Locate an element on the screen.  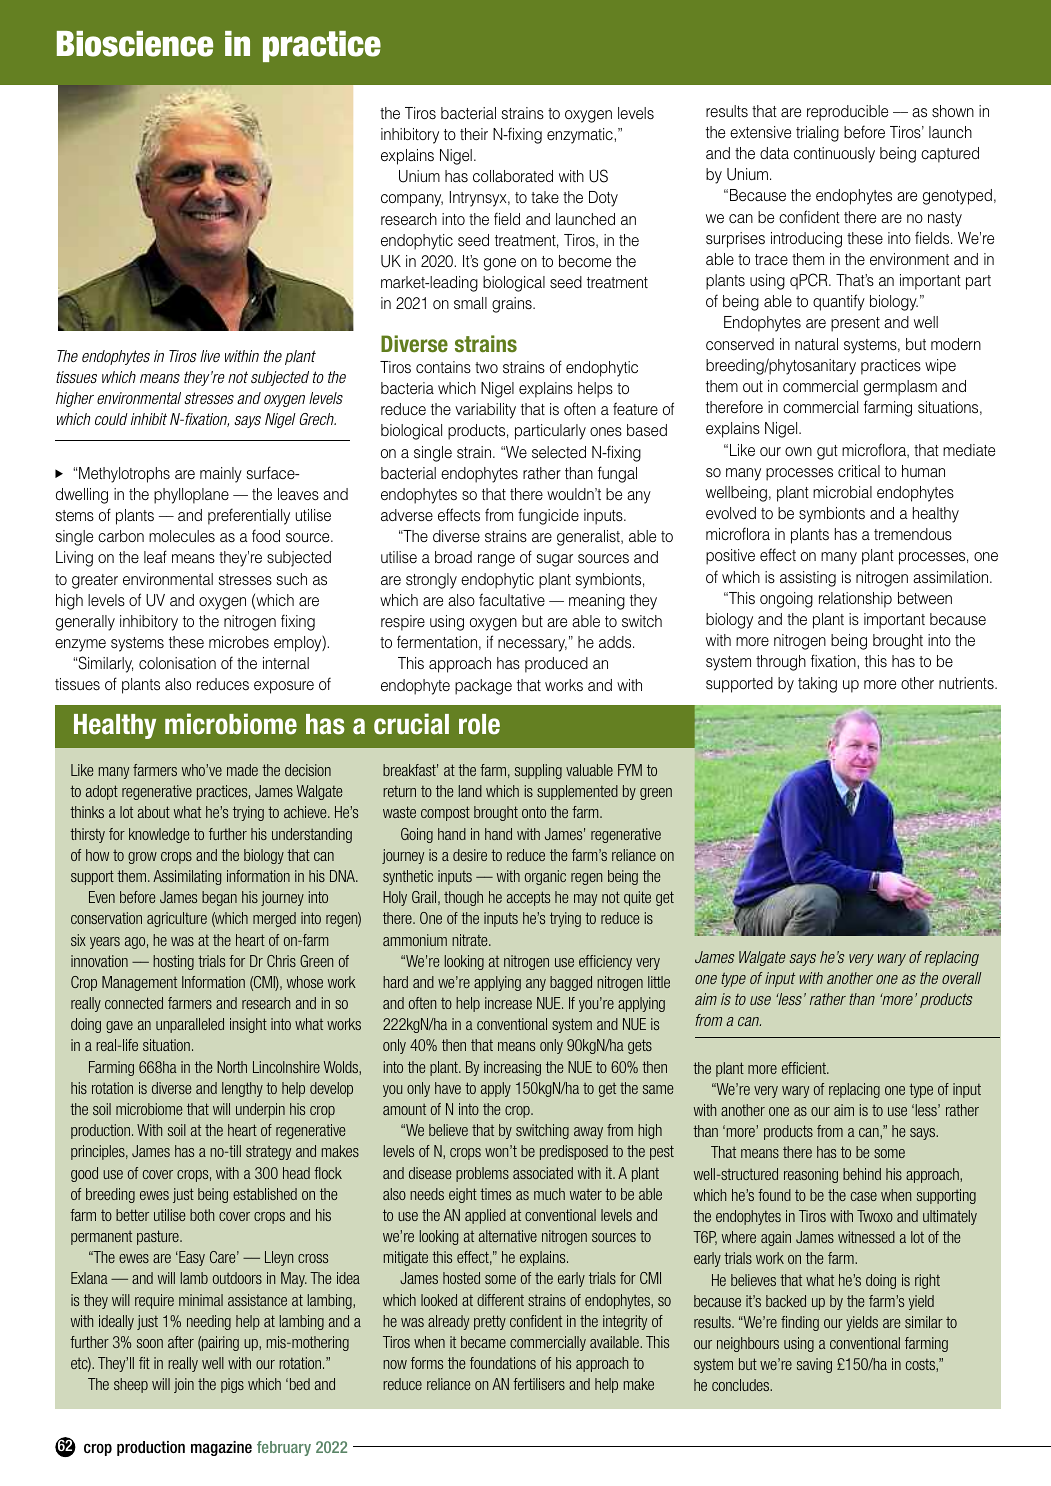
variability is located at coordinates (485, 411).
